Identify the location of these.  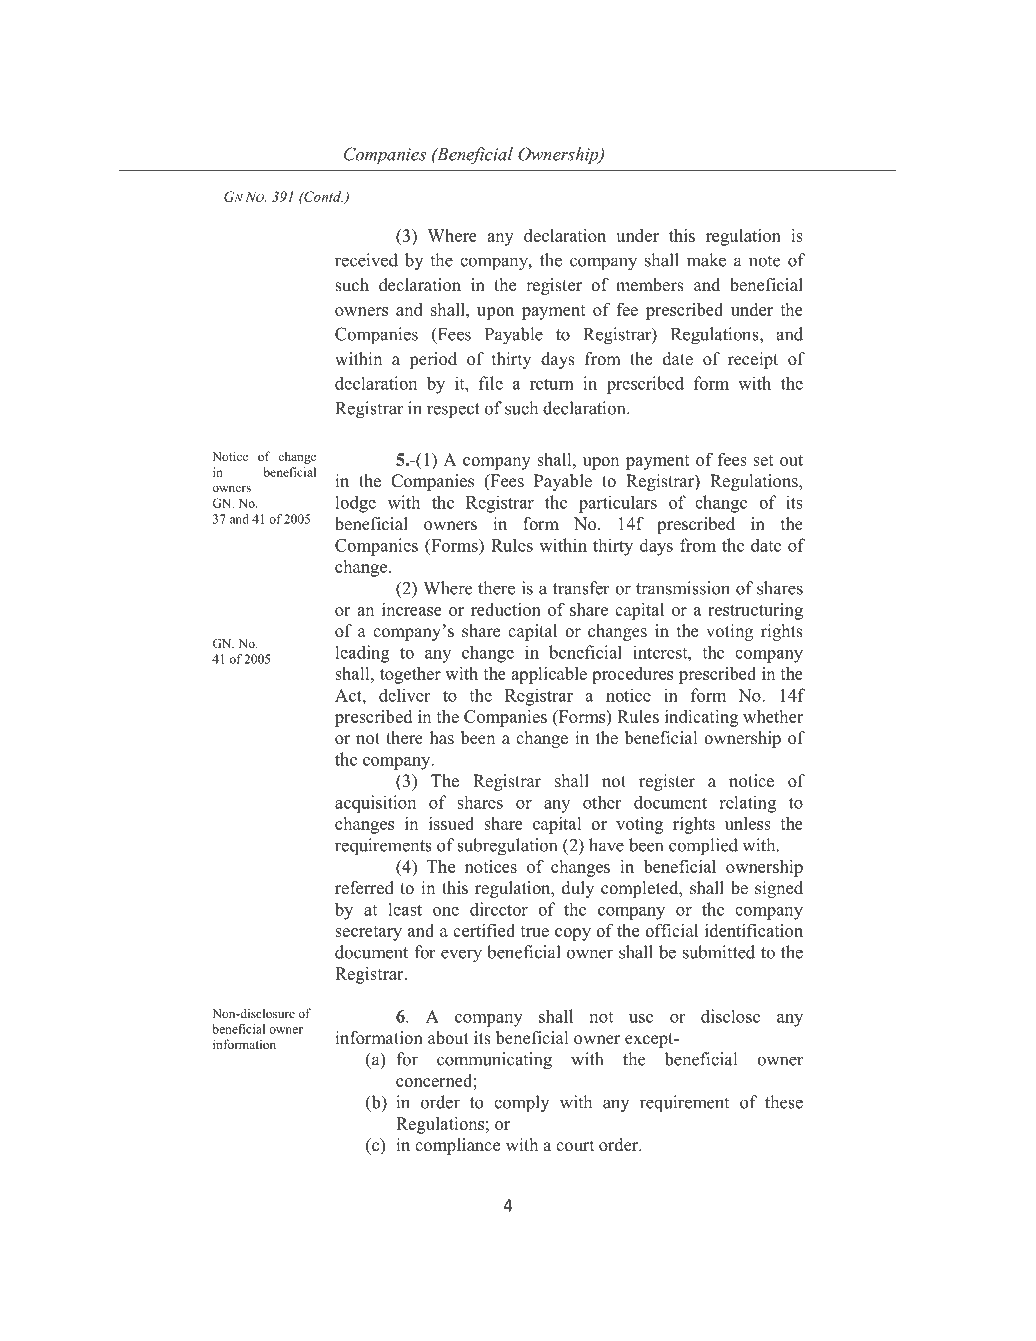
(784, 1102).
